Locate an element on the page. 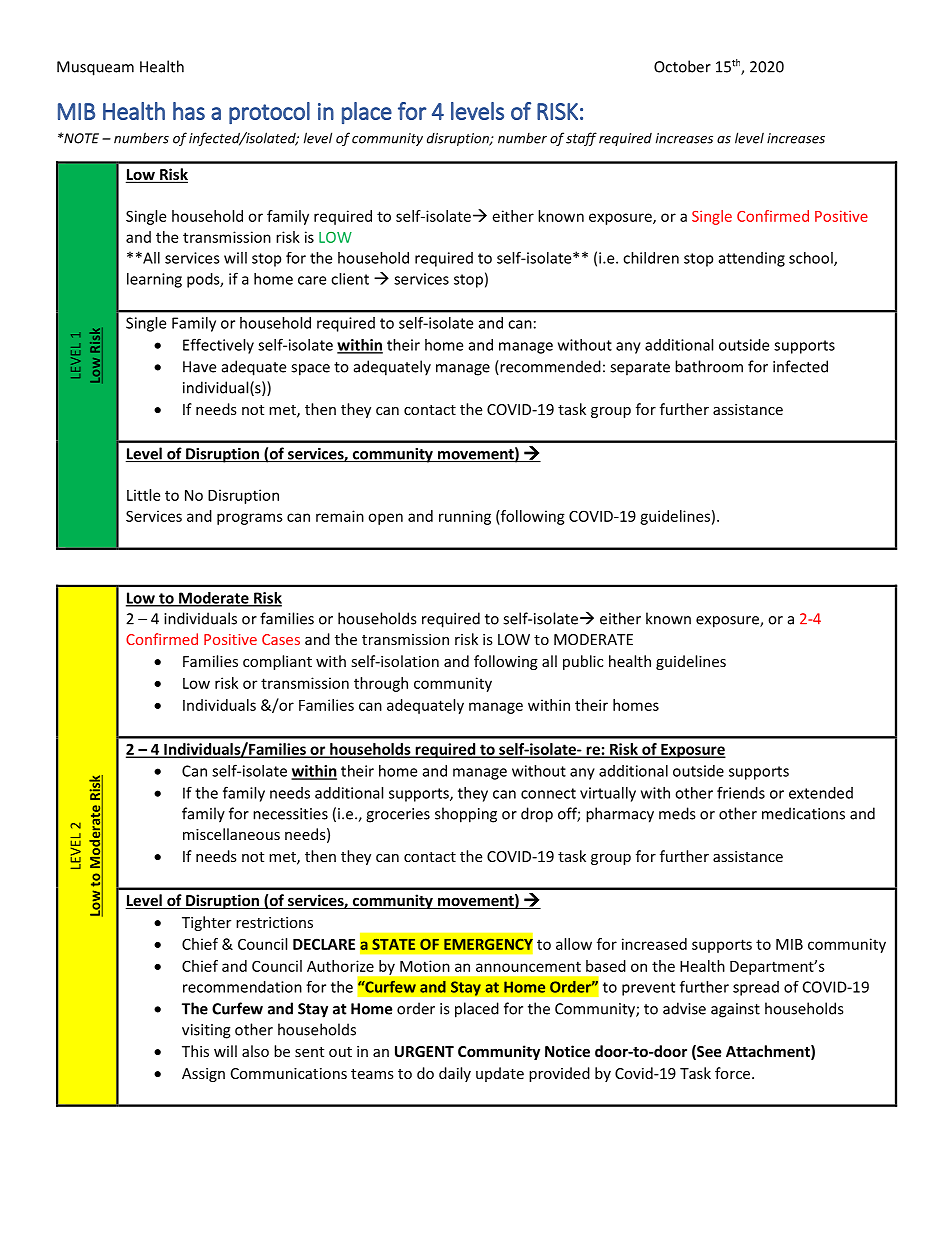 The image size is (952, 1233). Effectively is located at coordinates (218, 346).
